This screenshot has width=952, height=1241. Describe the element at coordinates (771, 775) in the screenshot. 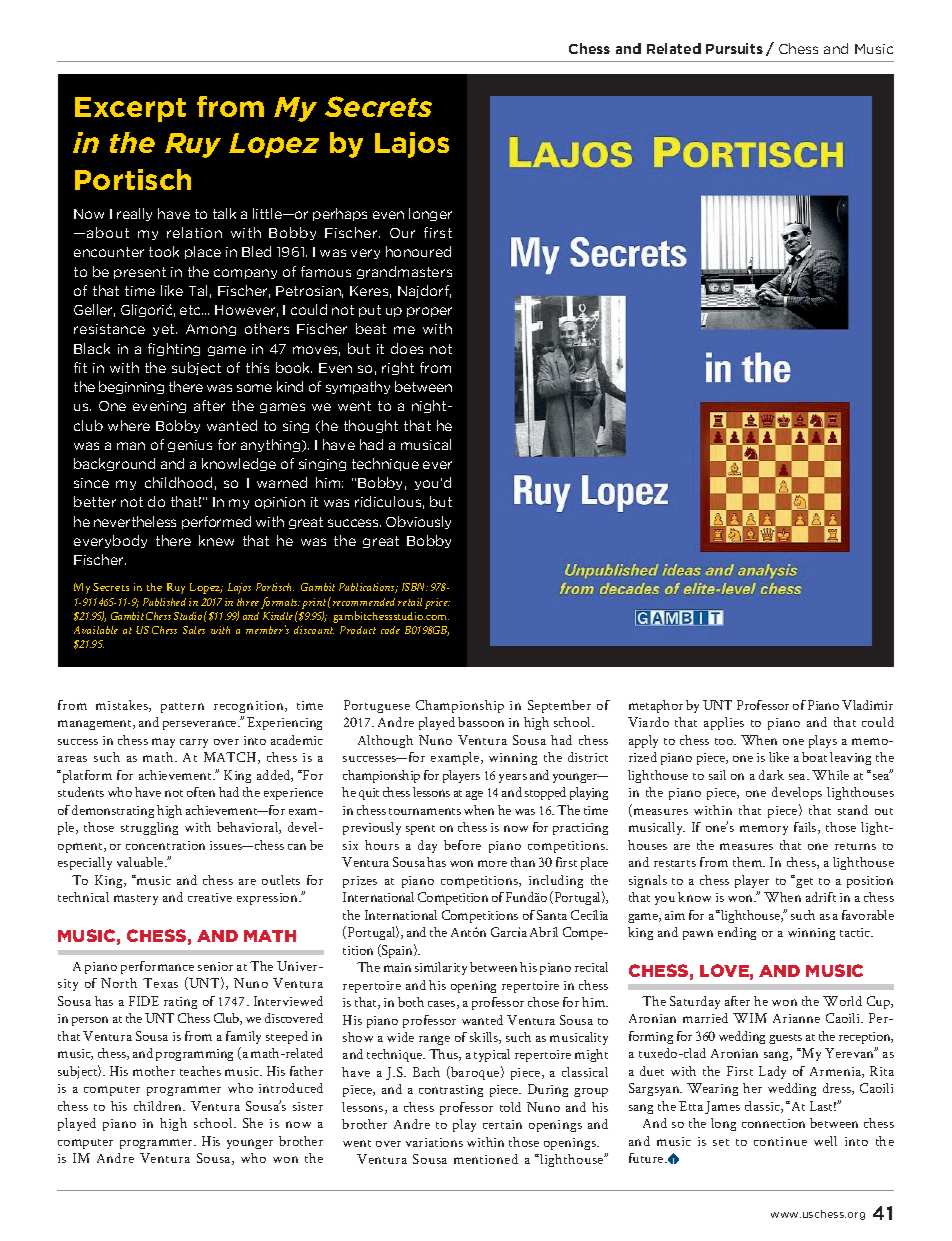

I see `dark` at that location.
